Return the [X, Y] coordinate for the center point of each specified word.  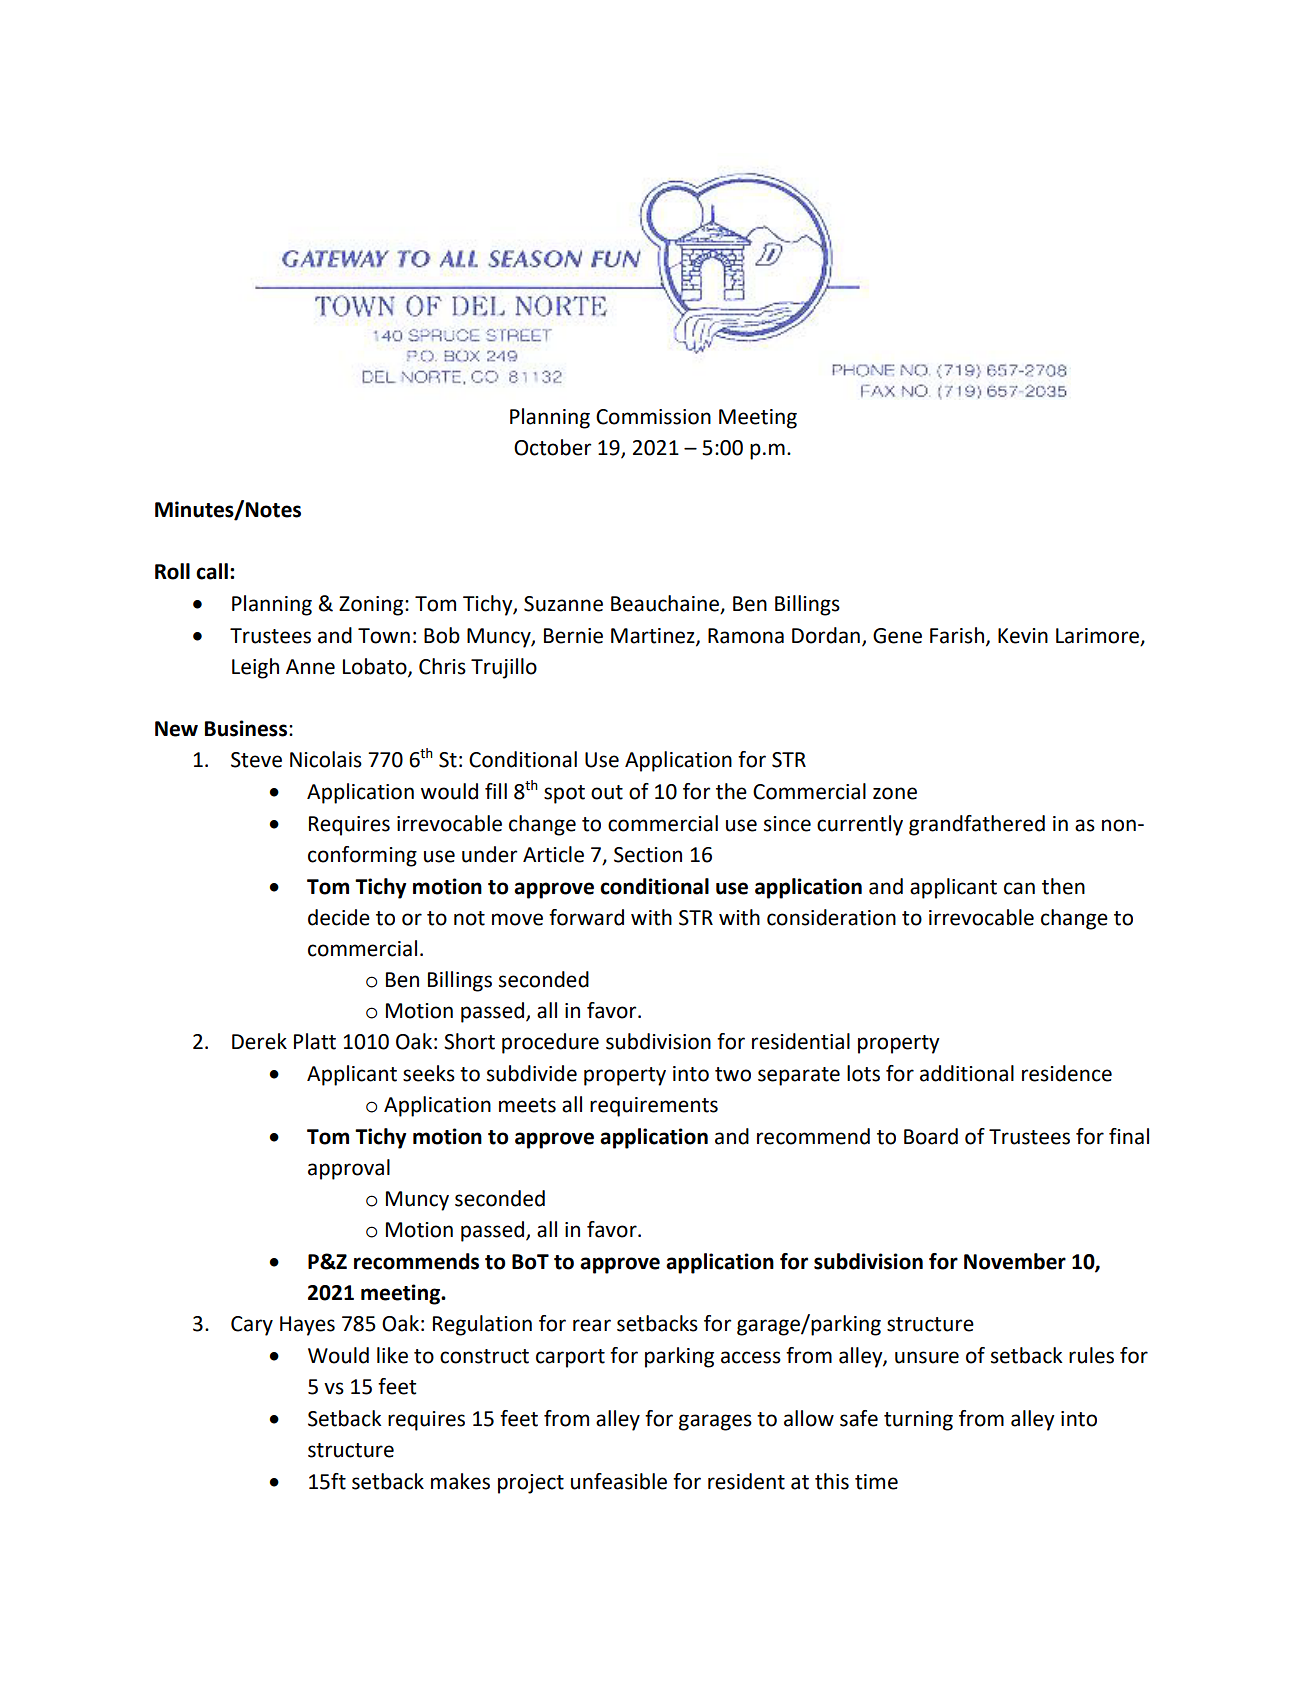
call [212, 571]
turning [918, 1421]
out [607, 792]
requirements [654, 1107]
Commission [653, 417]
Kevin [1023, 636]
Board [931, 1136]
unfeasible [619, 1481]
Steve [256, 760]
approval [349, 1169]
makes [460, 1481]
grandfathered [977, 825]
